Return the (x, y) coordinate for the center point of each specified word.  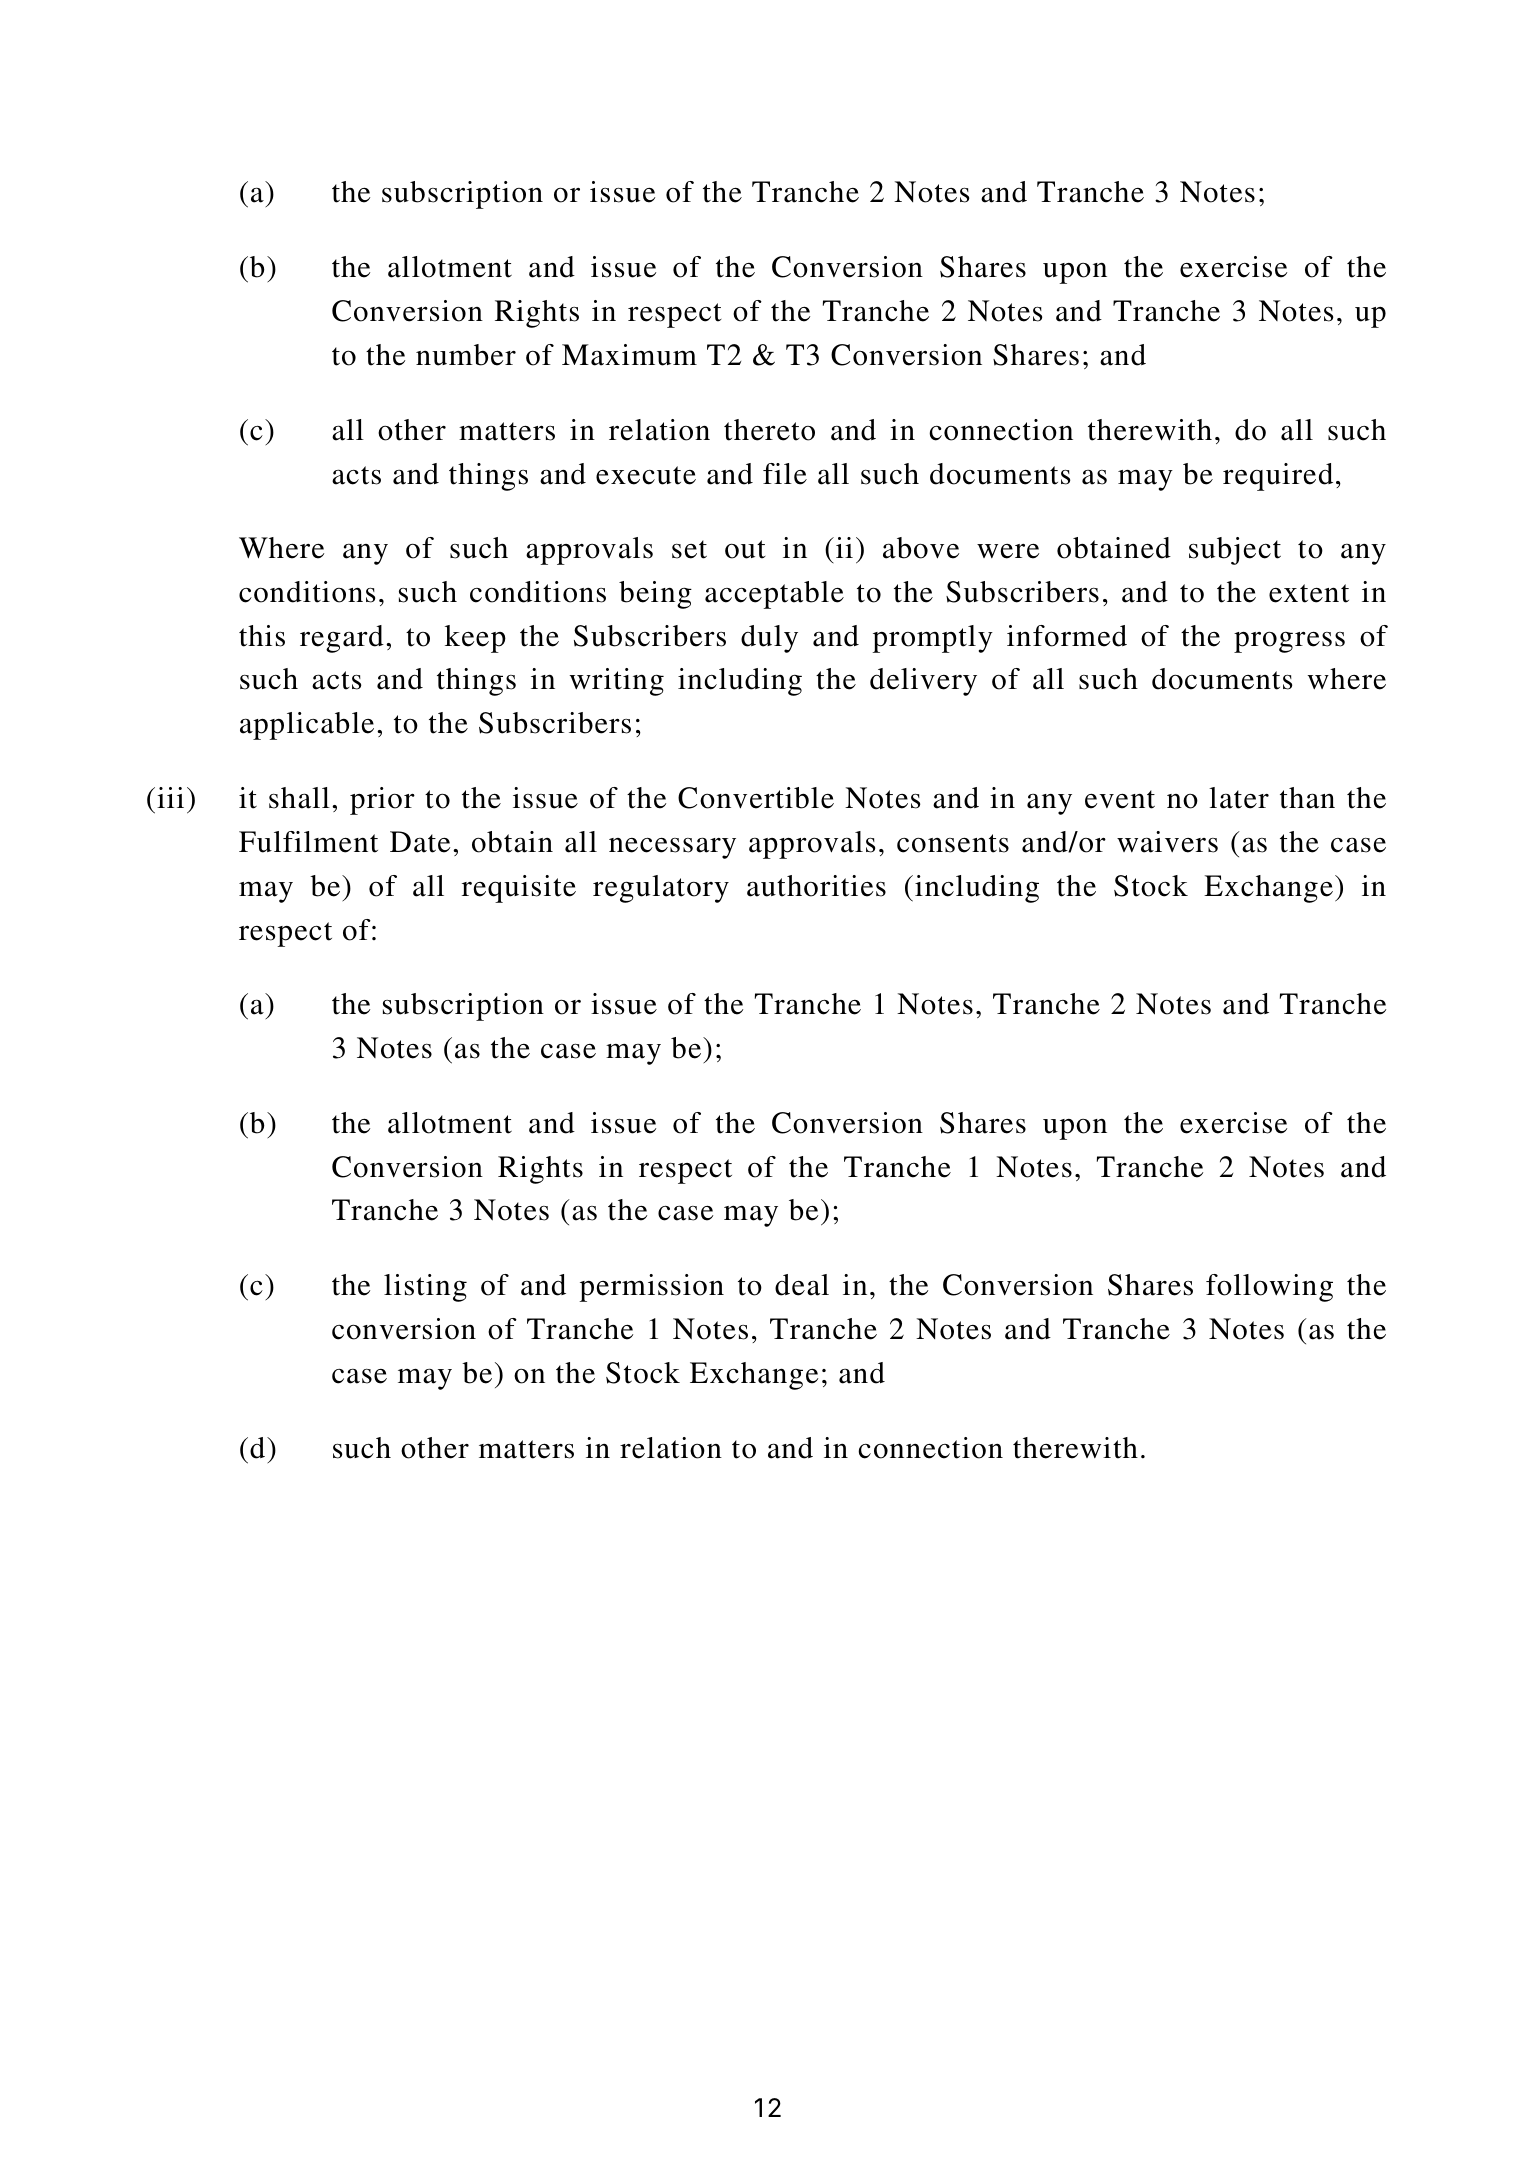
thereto (769, 430)
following (1269, 1288)
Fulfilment (308, 842)
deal (802, 1285)
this (262, 636)
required (1278, 477)
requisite (519, 889)
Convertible (756, 798)
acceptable (774, 595)
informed (1067, 636)
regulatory (661, 889)
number (466, 355)
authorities (816, 886)
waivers (1167, 842)
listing (425, 1288)
